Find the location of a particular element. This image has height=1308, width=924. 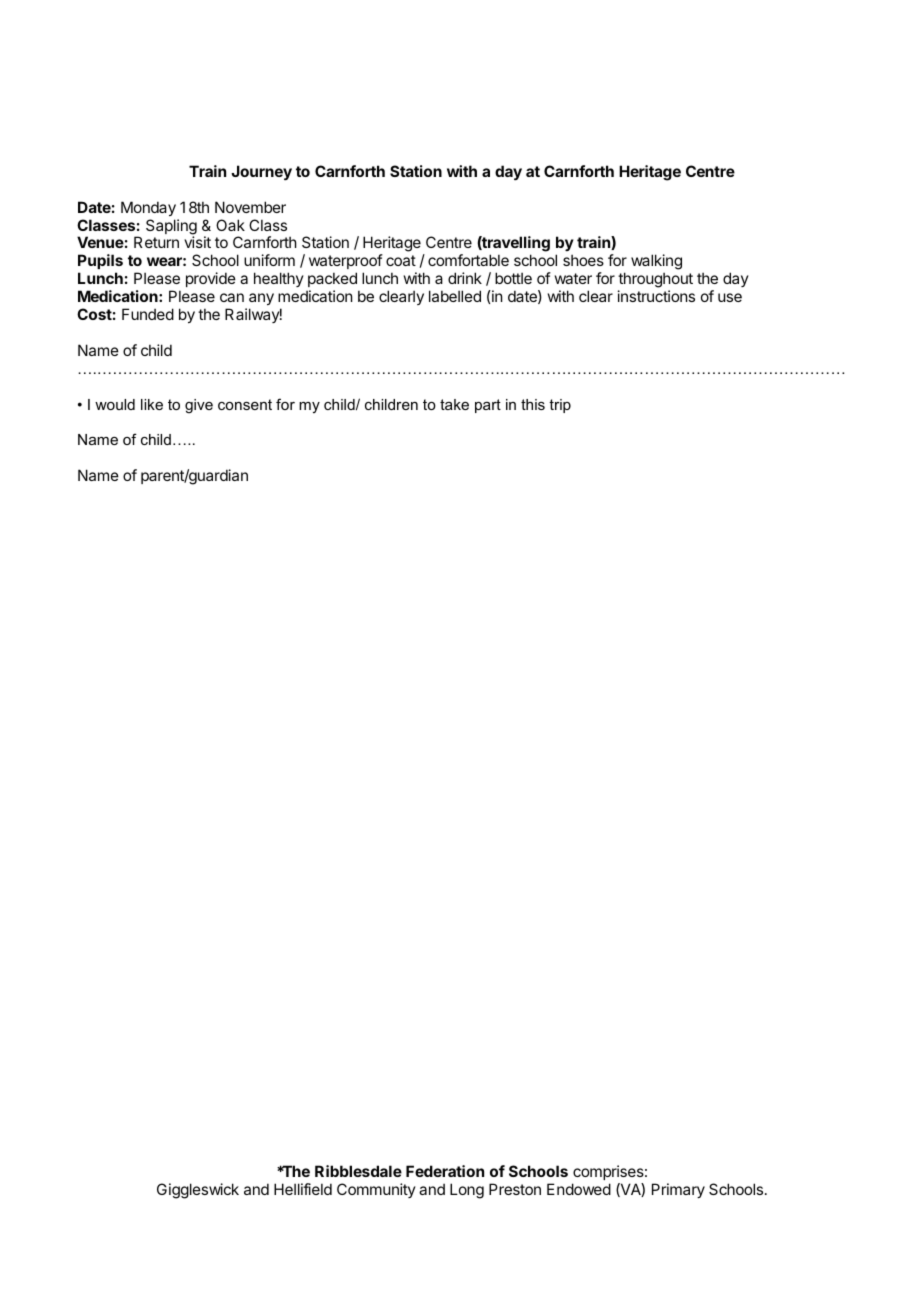

walking is located at coordinates (656, 263).
